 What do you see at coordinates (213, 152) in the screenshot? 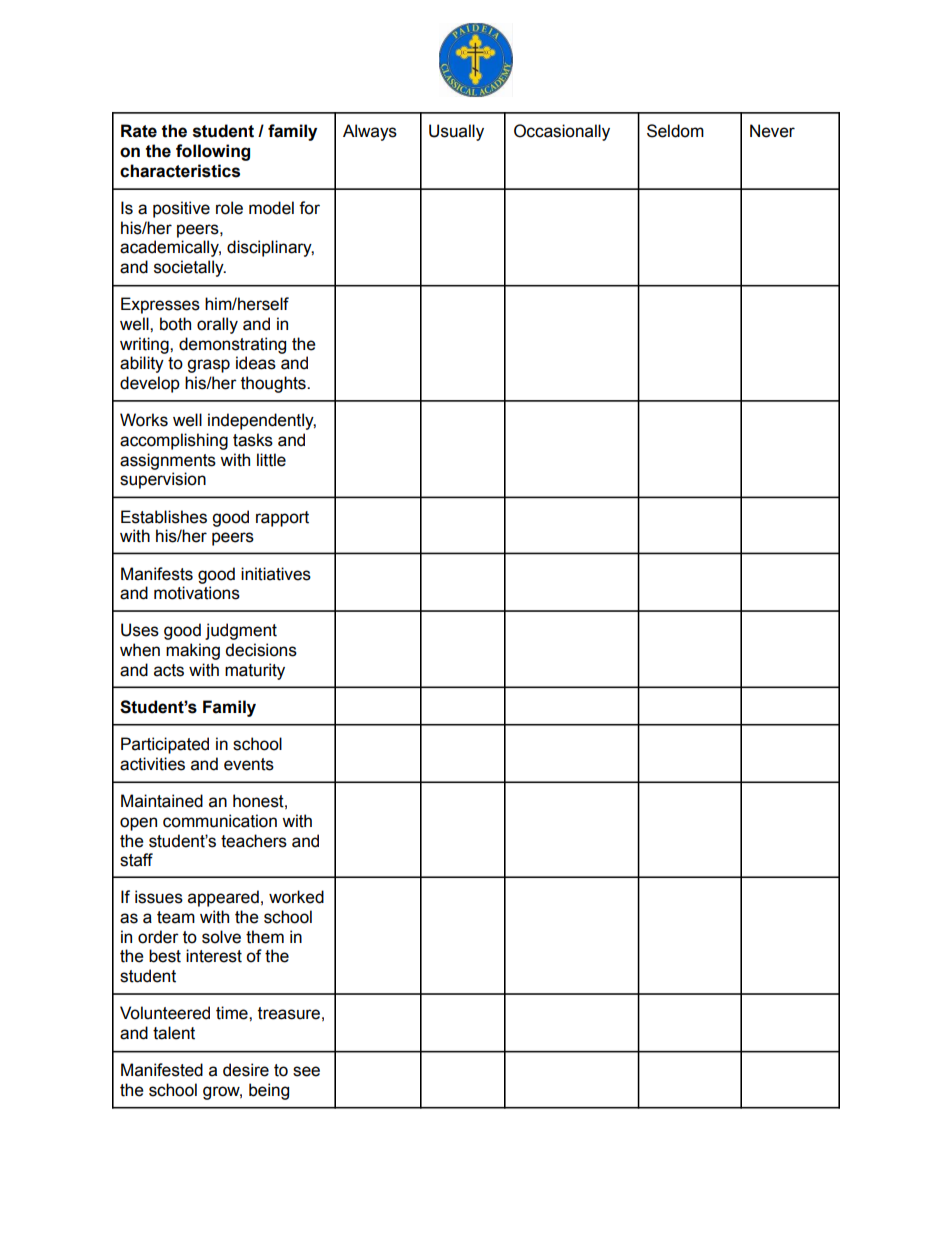
I see `following` at bounding box center [213, 152].
